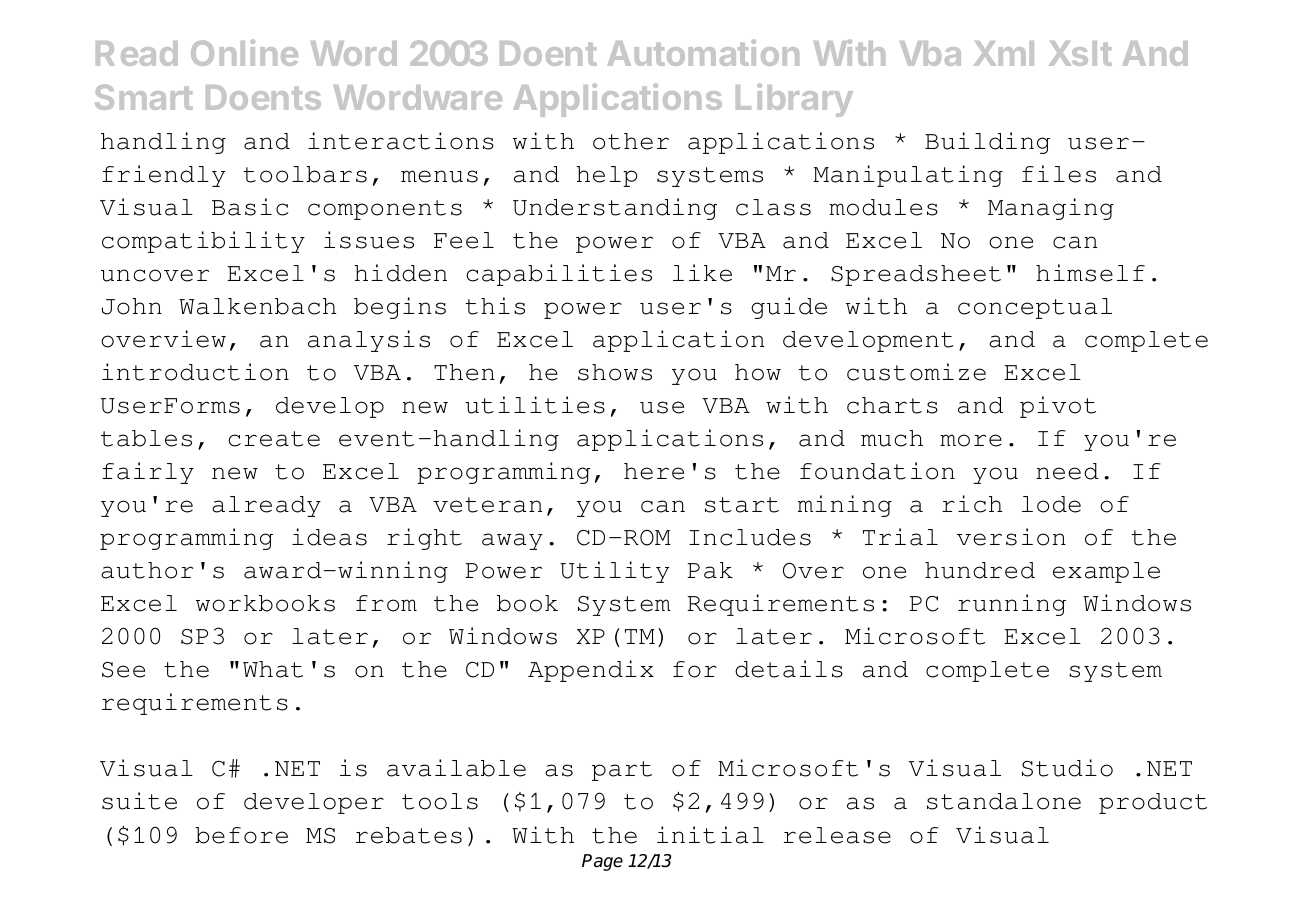 The width and height of the page is (1311, 924). Describe the element at coordinates (1012, 605) in the page. I see `running` at that location.
